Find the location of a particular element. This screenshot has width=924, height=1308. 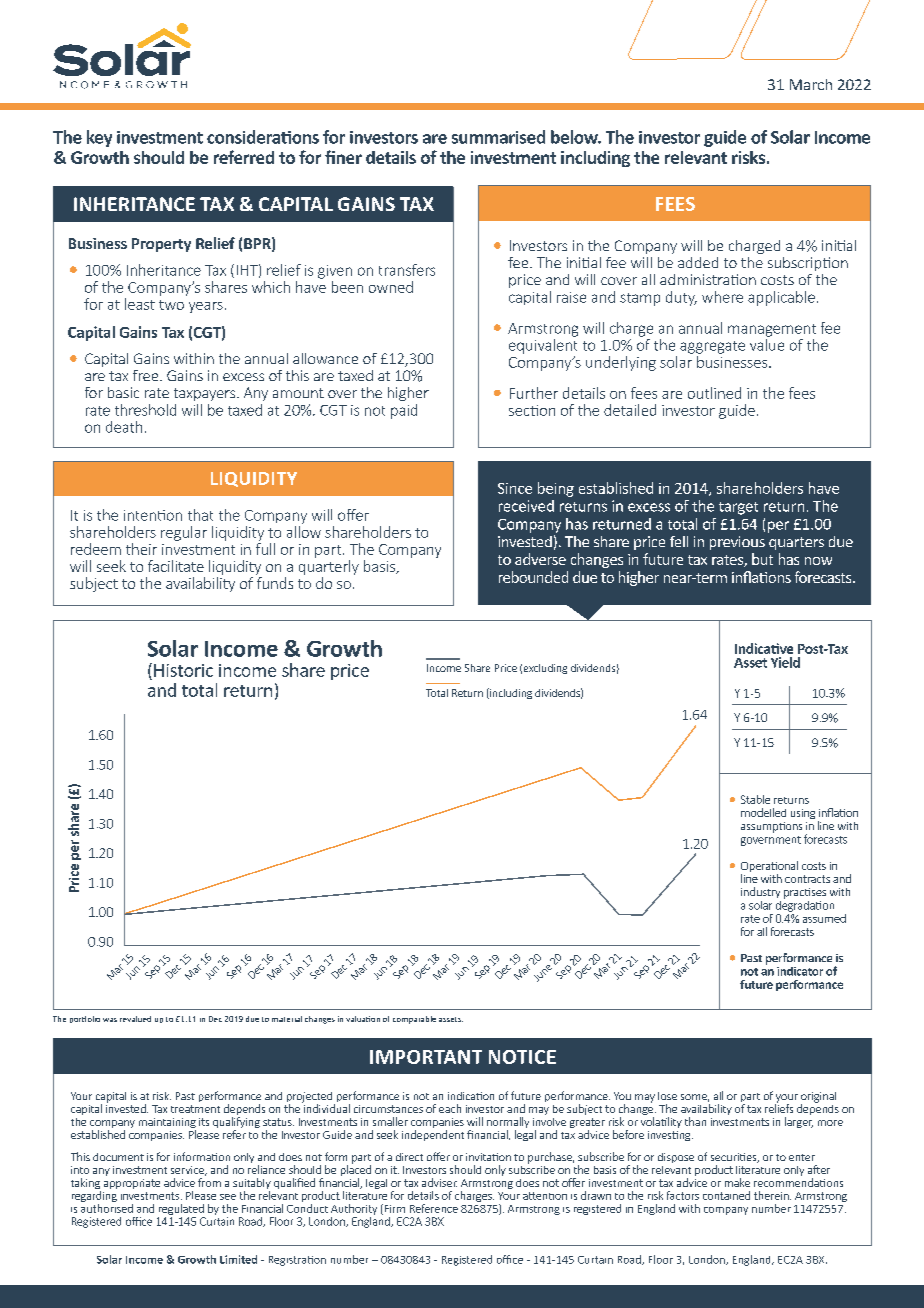

regulated is located at coordinates (181, 1209).
